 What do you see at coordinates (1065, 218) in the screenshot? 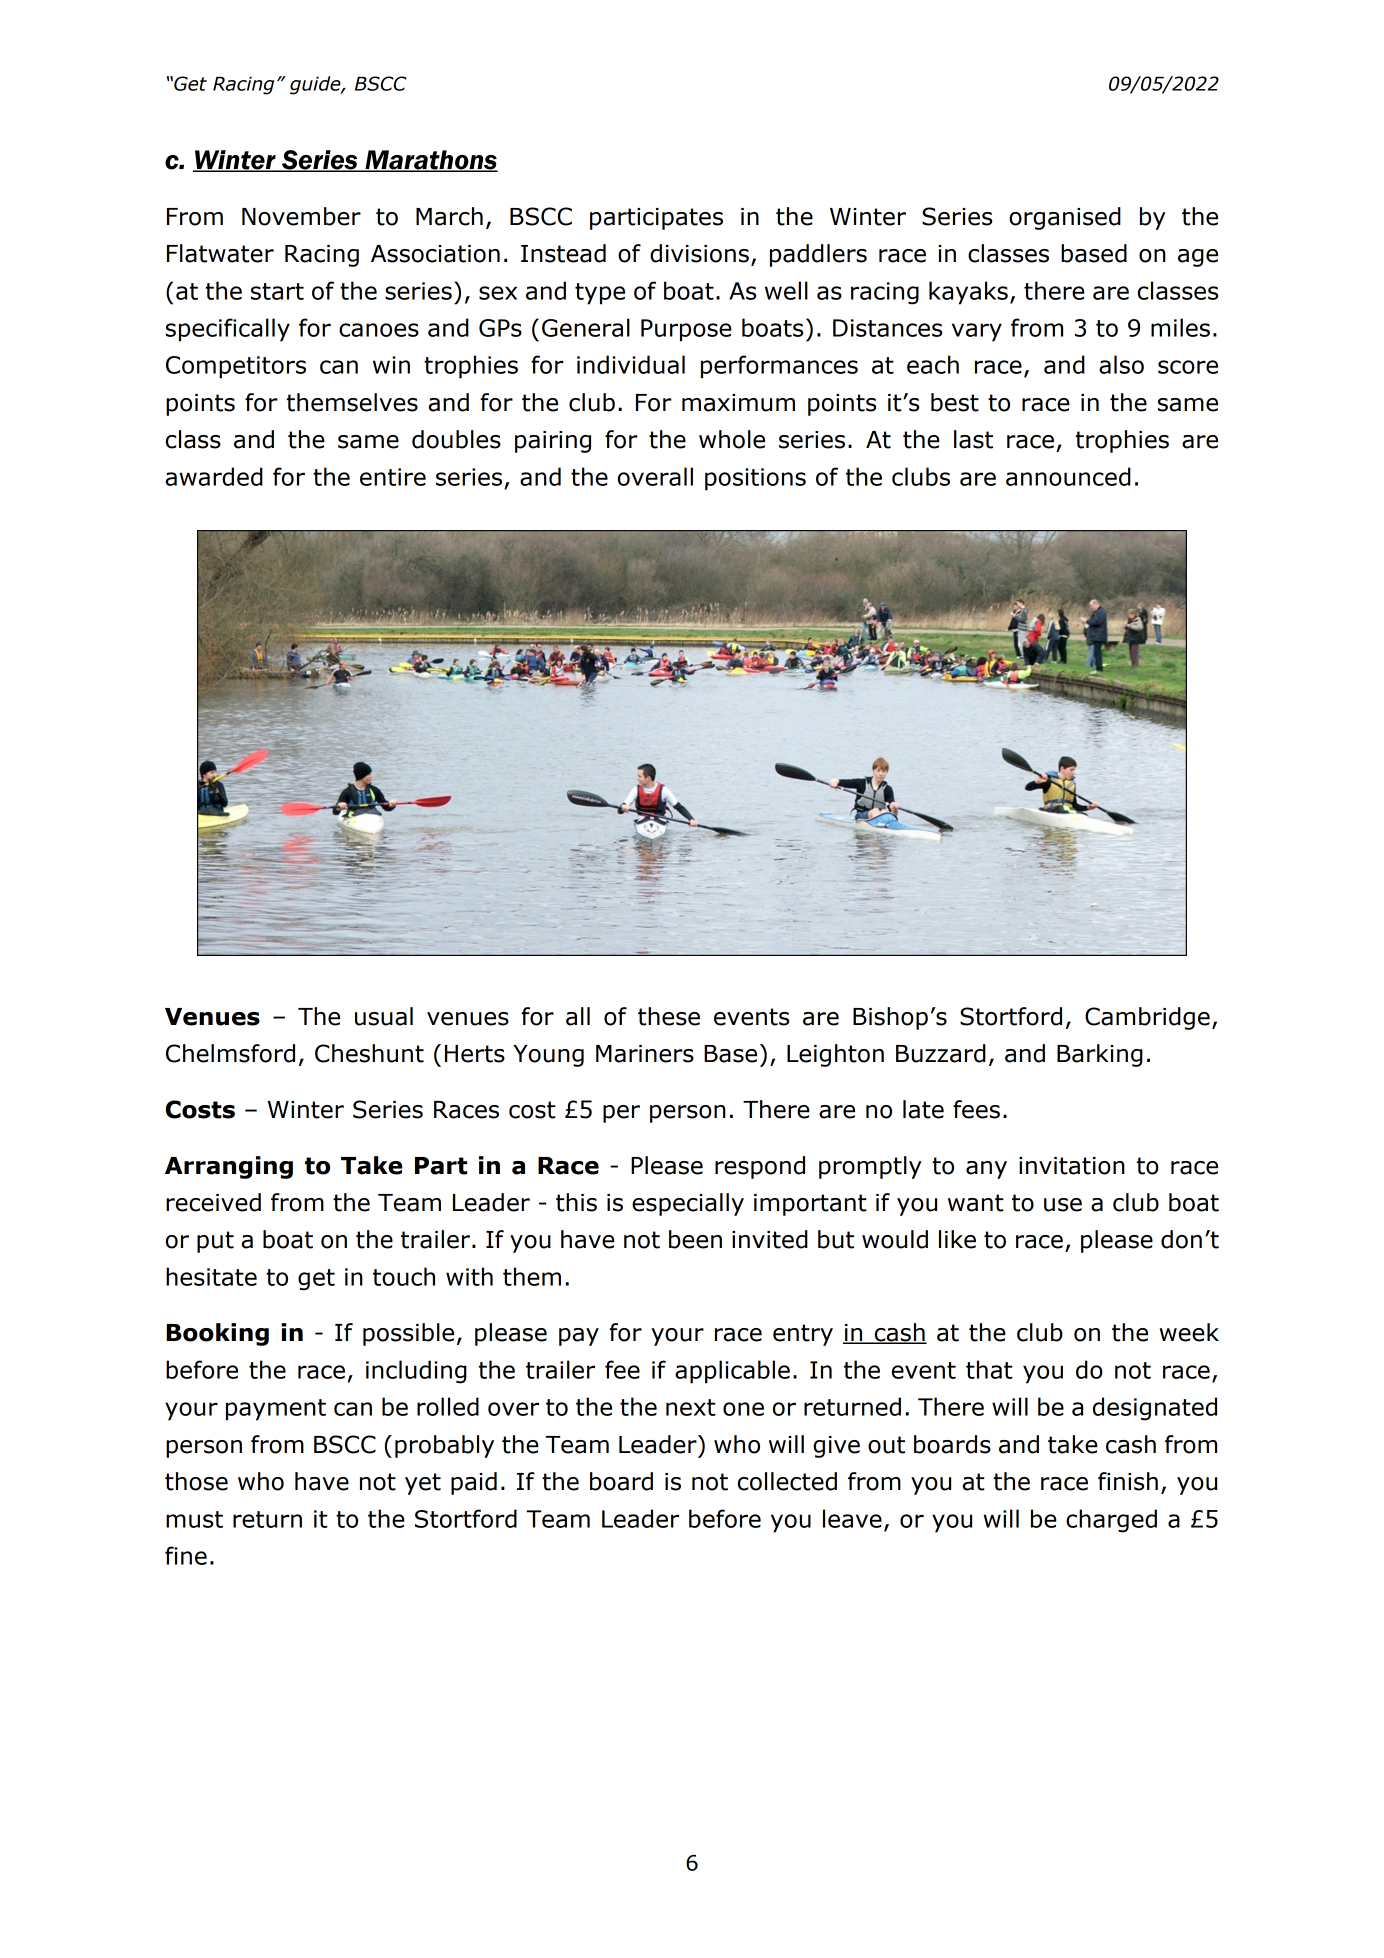
I see `organised` at bounding box center [1065, 218].
